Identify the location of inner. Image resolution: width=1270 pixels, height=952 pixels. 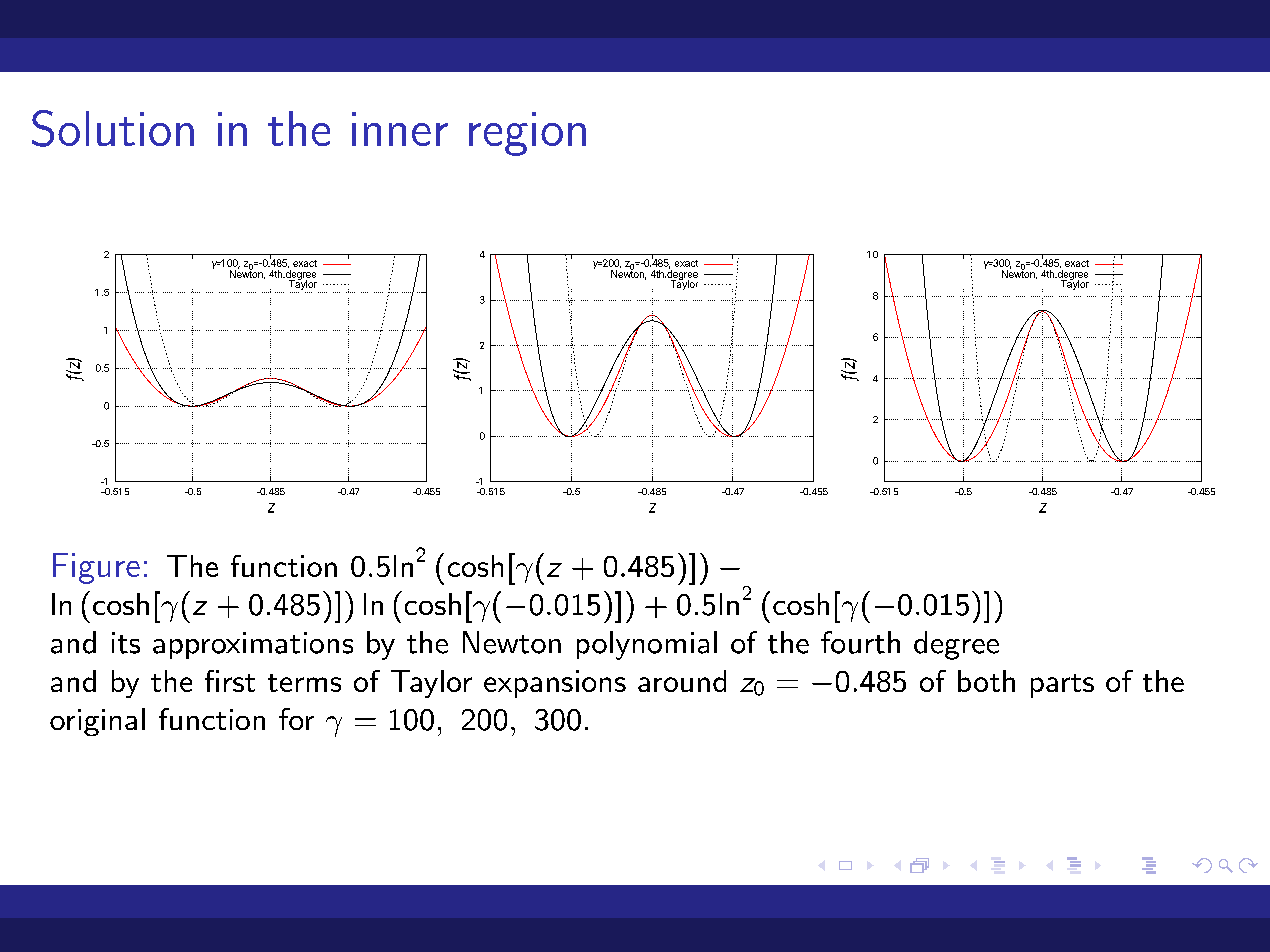
(400, 129).
